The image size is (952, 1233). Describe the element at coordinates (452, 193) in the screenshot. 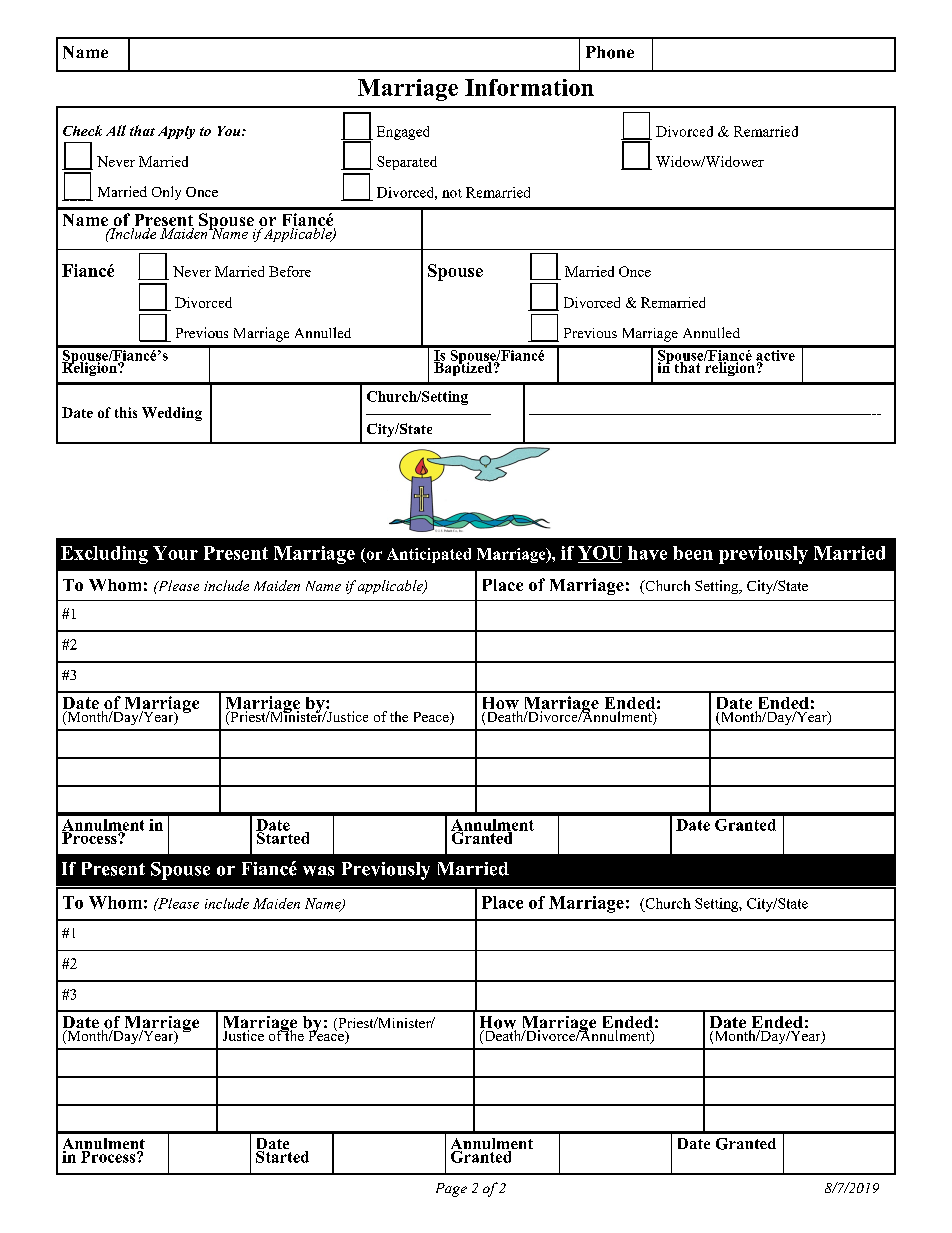

I see `not` at that location.
